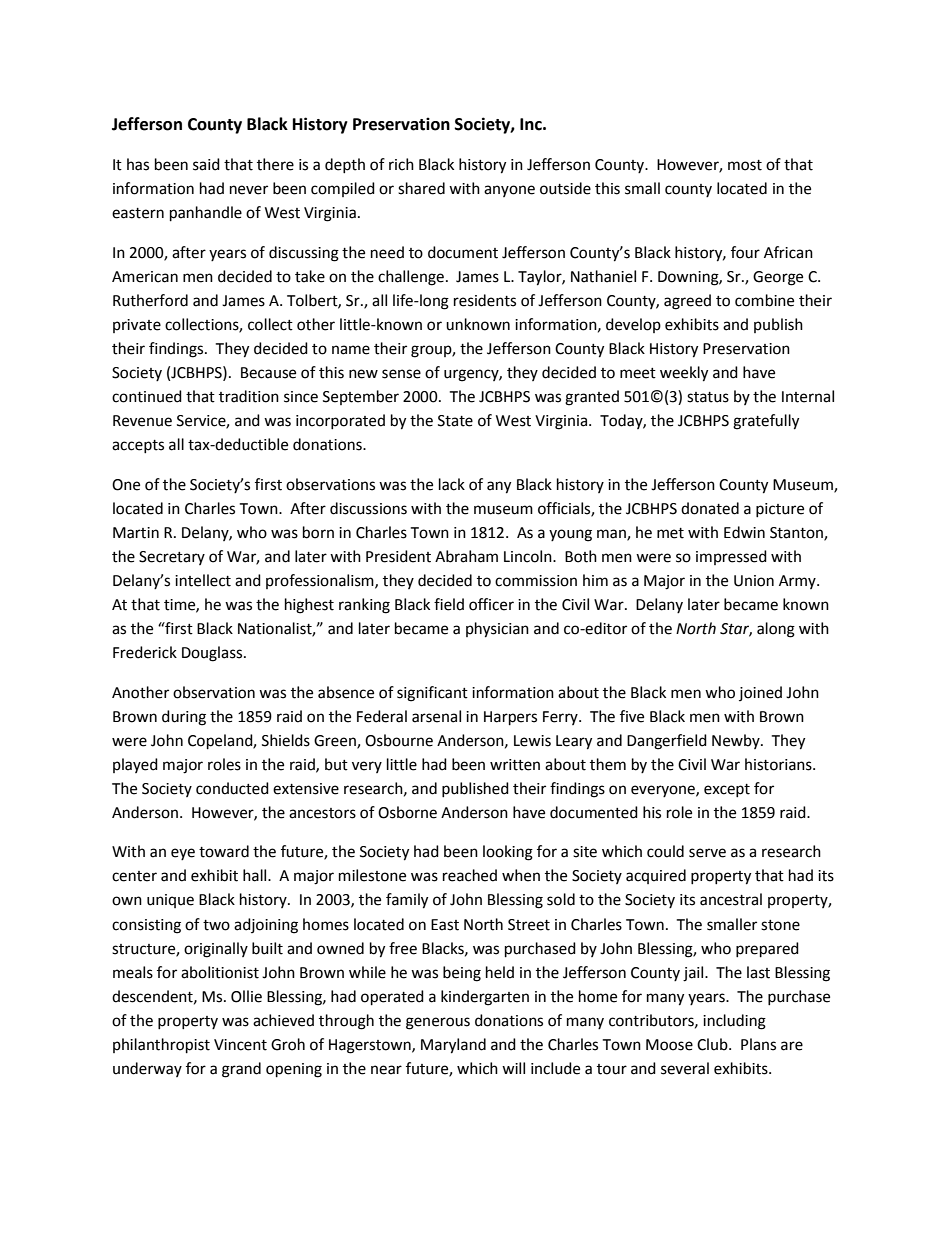 The image size is (952, 1233). Describe the element at coordinates (232, 788) in the image. I see `conducted` at that location.
